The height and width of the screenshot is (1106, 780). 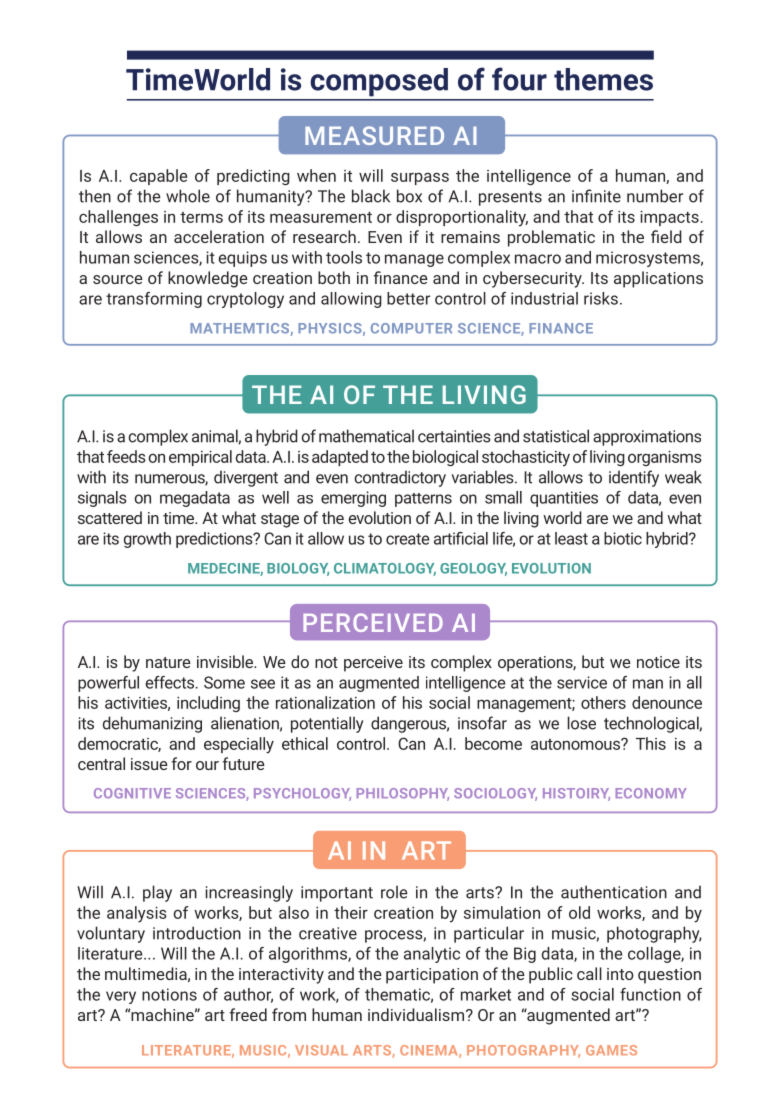 I want to click on themes, so click(x=603, y=79).
